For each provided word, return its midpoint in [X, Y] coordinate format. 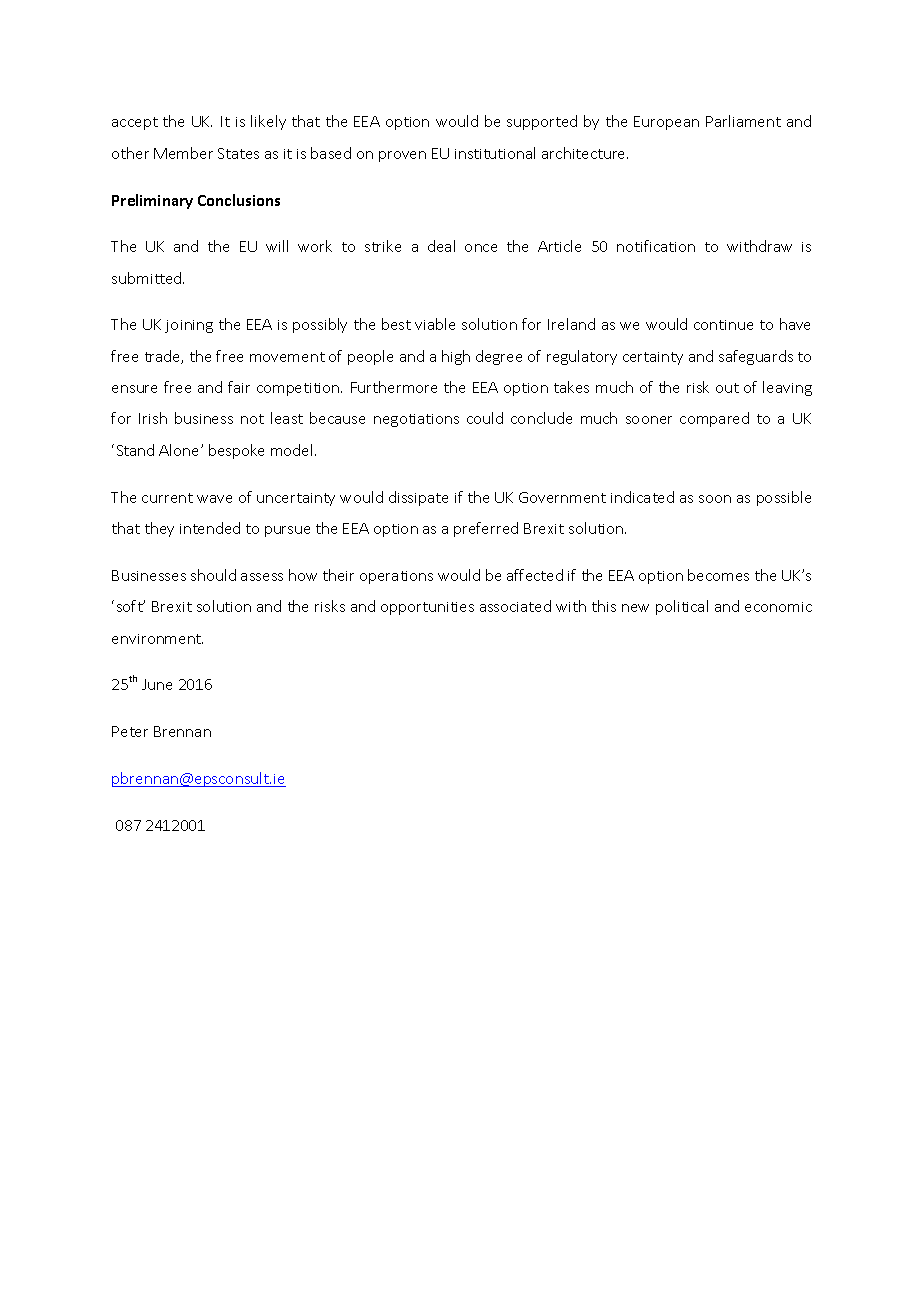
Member [183, 153]
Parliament [743, 121]
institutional [495, 153]
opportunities [427, 608]
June [157, 684]
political [682, 607]
